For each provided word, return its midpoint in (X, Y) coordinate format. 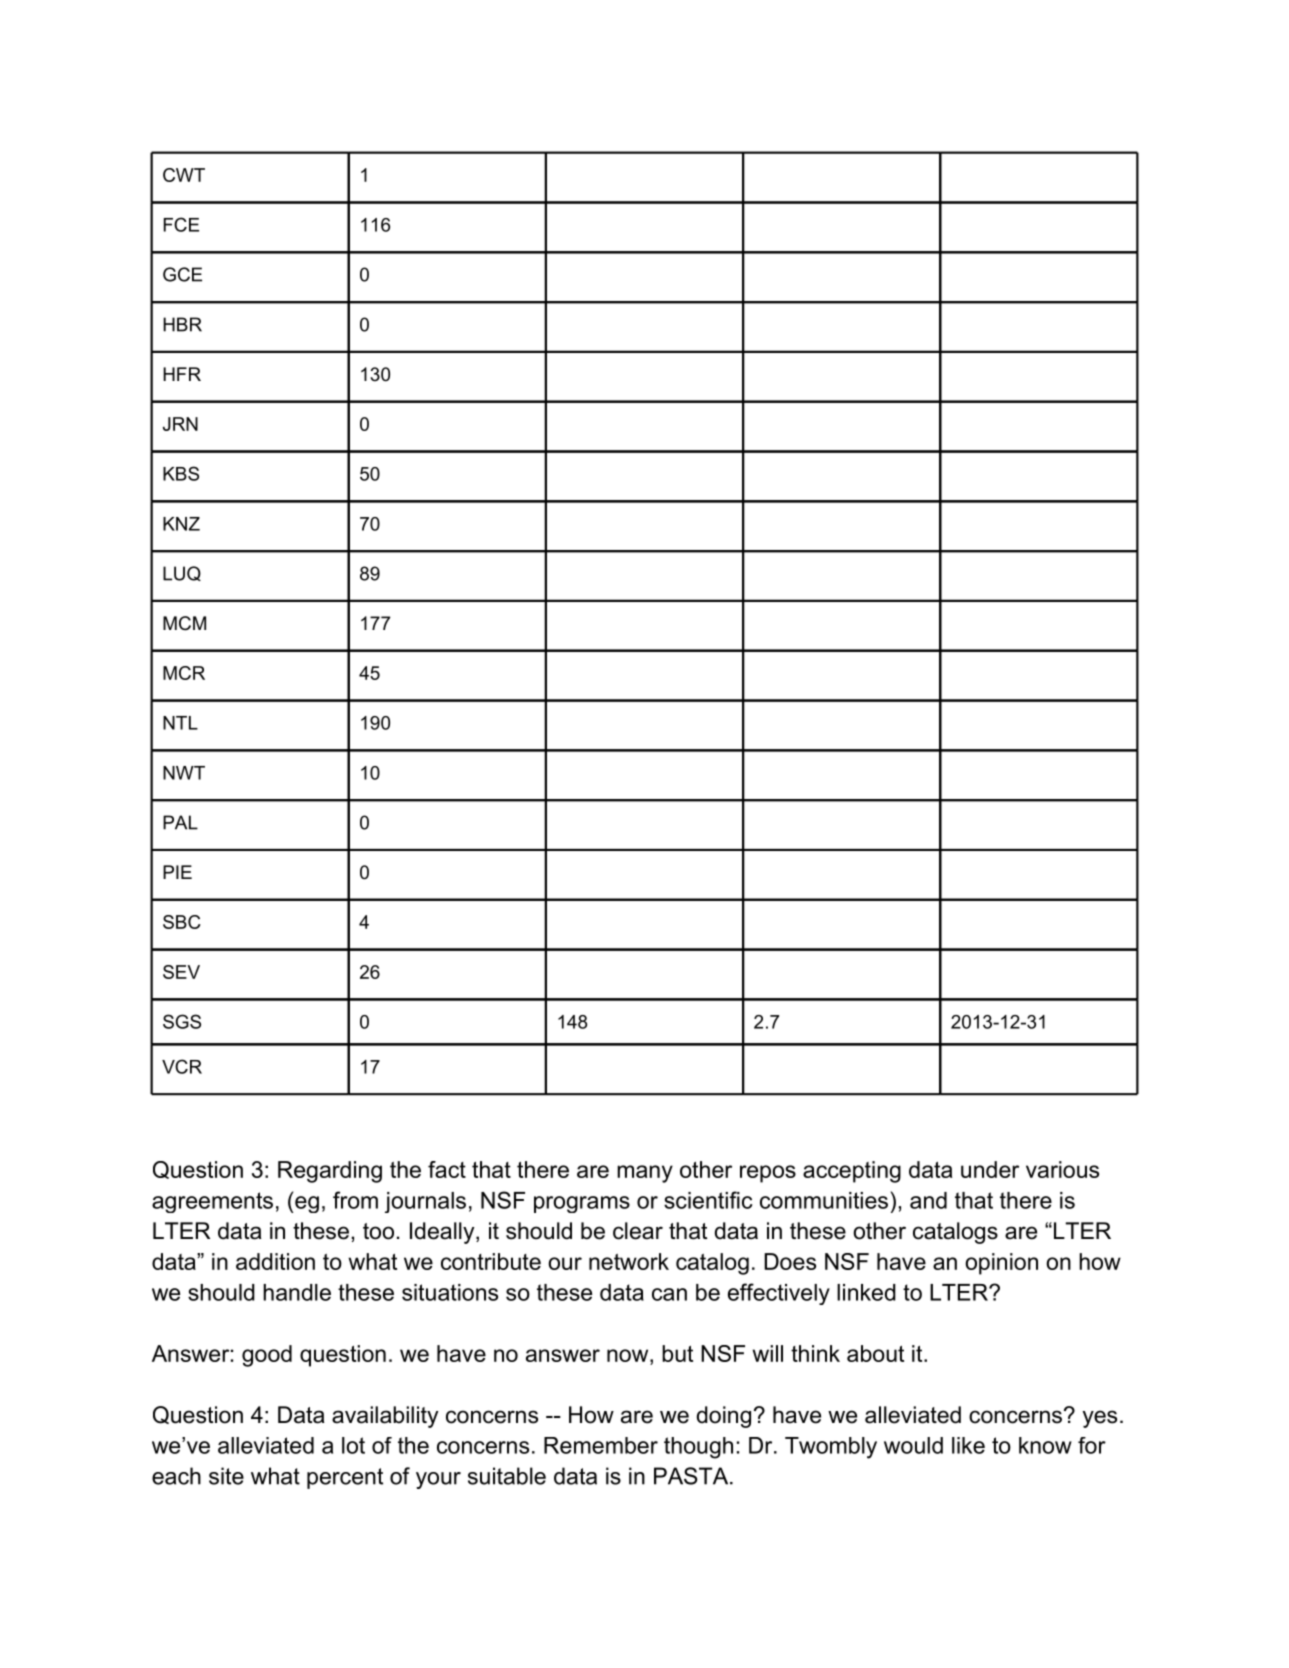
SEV (181, 972)
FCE (181, 224)
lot (353, 1445)
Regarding (330, 1172)
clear (638, 1231)
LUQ (182, 573)
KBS (181, 473)
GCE (182, 274)
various (1062, 1169)
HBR (182, 324)
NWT (184, 773)
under (990, 1169)
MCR (184, 673)
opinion (1001, 1264)
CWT (184, 175)
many (645, 1174)
